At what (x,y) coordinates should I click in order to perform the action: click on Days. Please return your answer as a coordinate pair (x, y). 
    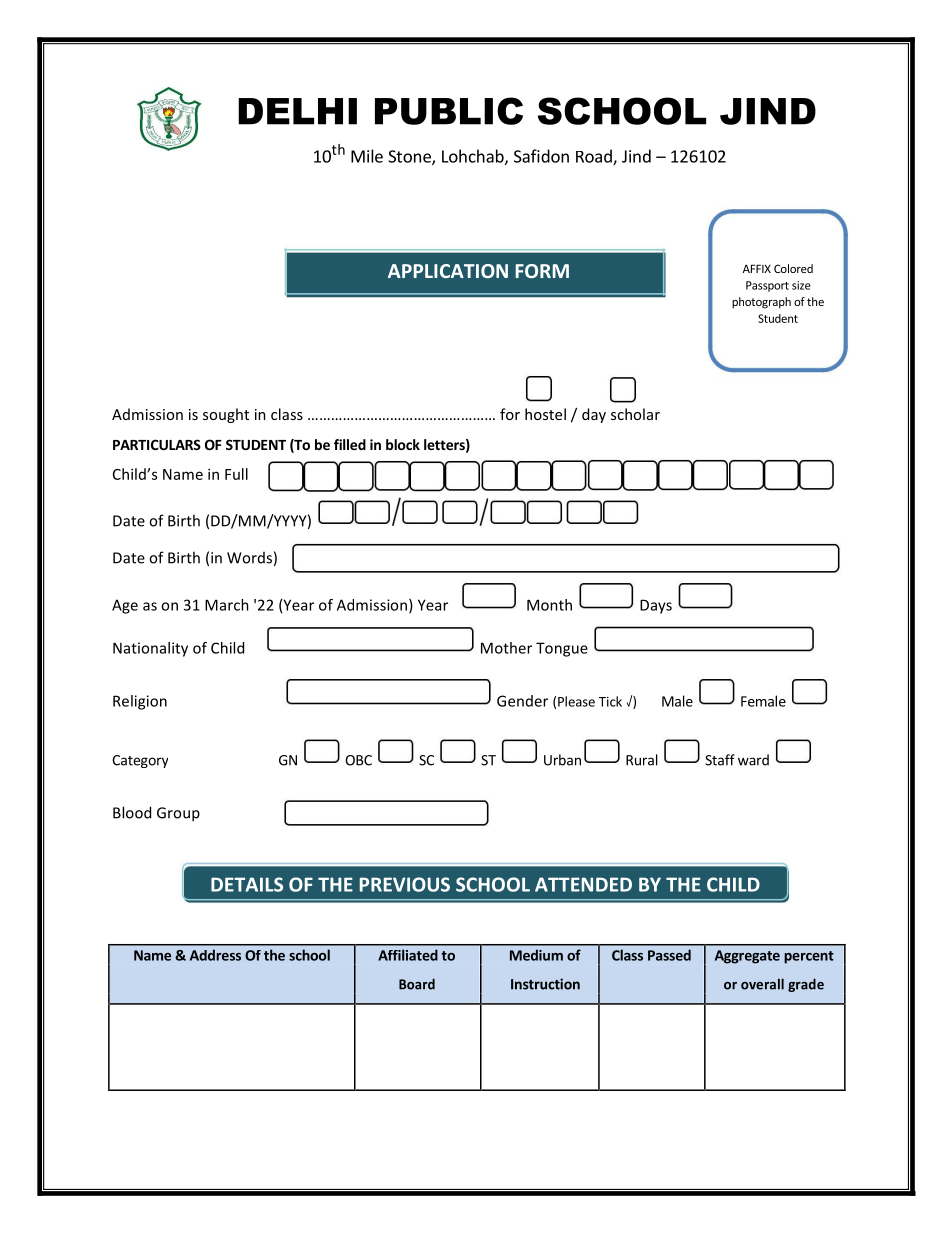
    Looking at the image, I should click on (656, 606).
